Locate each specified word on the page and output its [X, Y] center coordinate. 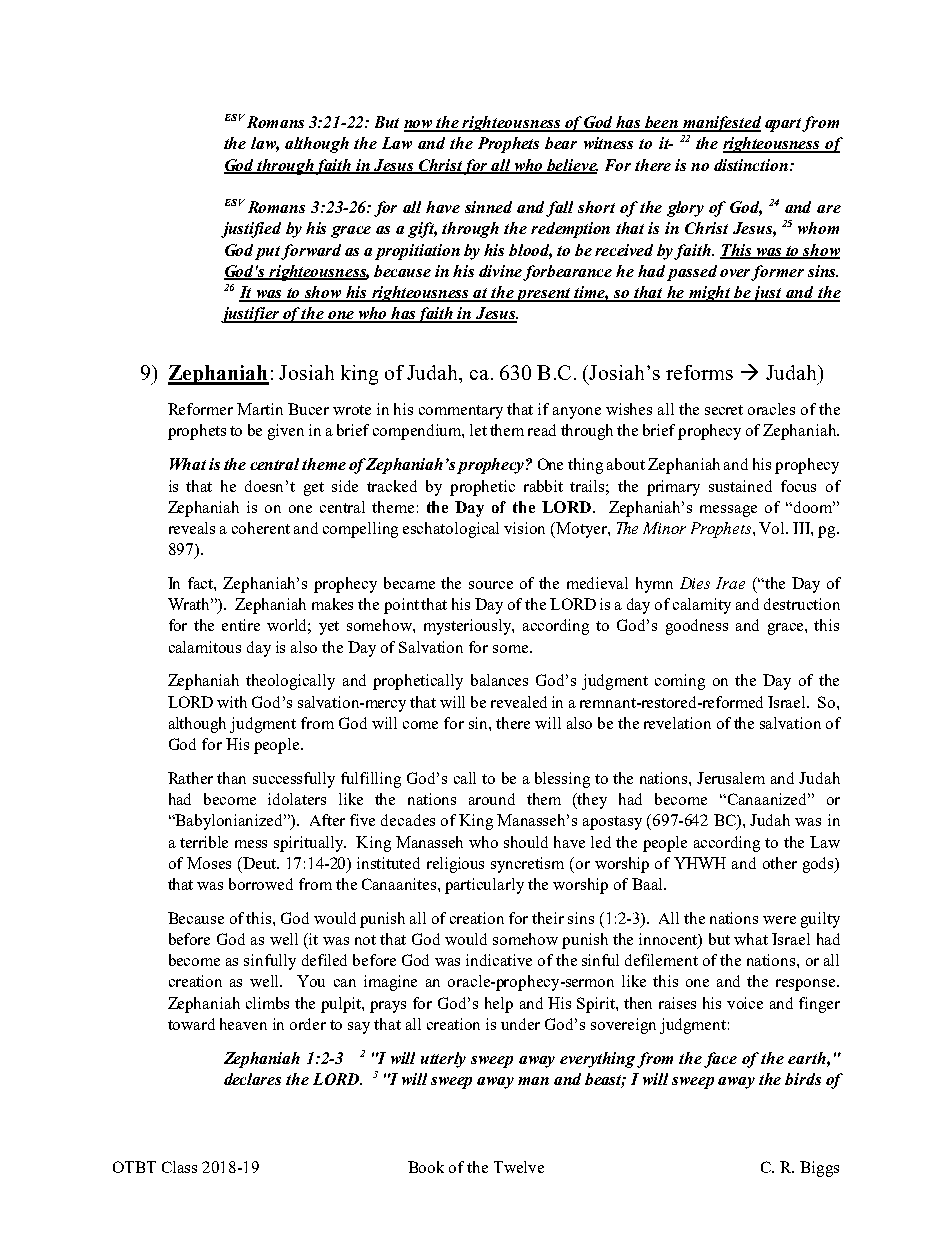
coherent [261, 528]
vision [524, 528]
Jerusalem [731, 778]
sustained [740, 486]
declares [252, 1079]
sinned [488, 207]
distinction [751, 165]
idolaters [297, 799]
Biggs [819, 1169]
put [268, 253]
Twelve [519, 1167]
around [492, 799]
